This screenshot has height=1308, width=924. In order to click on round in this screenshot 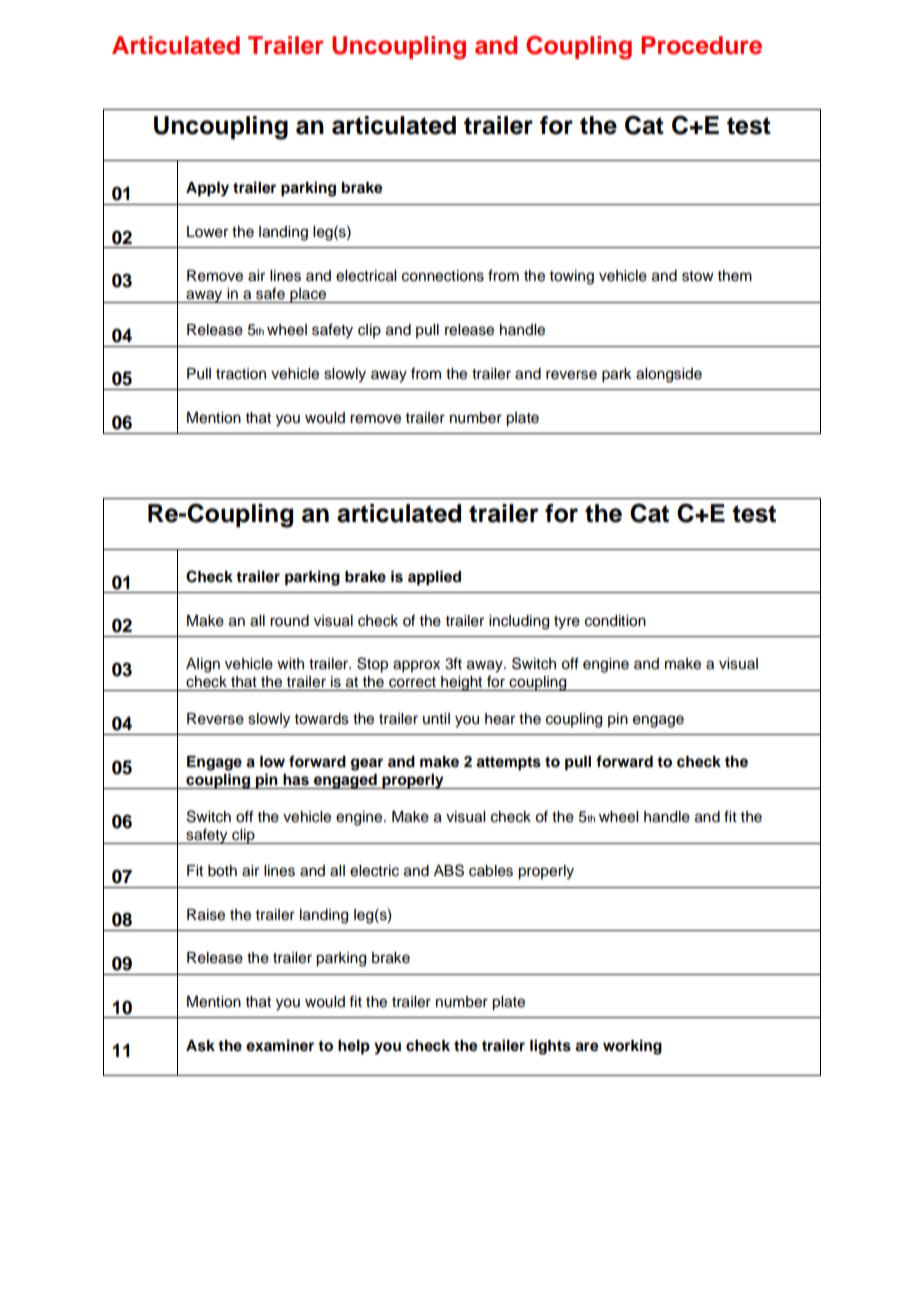, I will do `click(289, 621)`.
